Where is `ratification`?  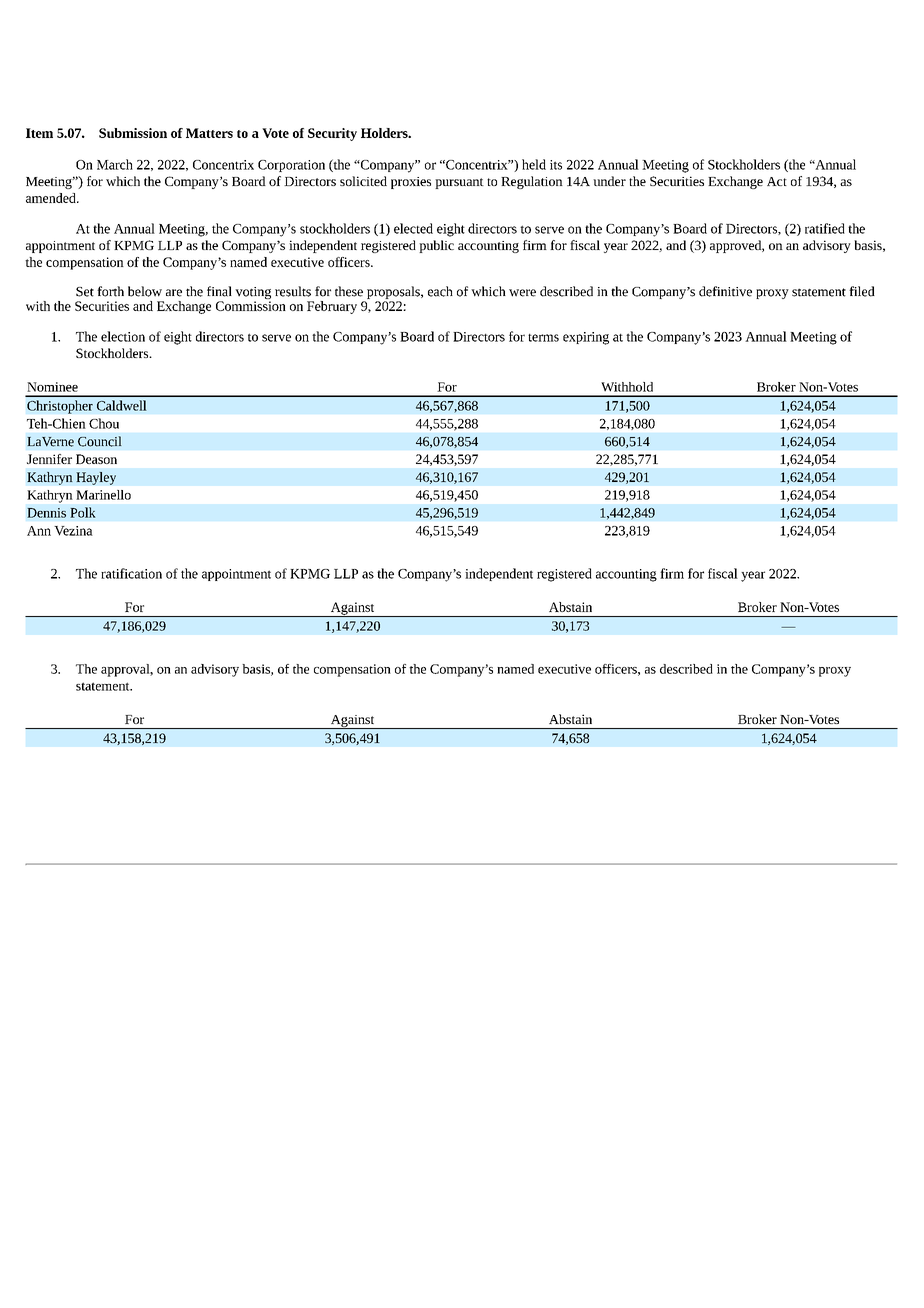
ratification is located at coordinates (131, 573).
